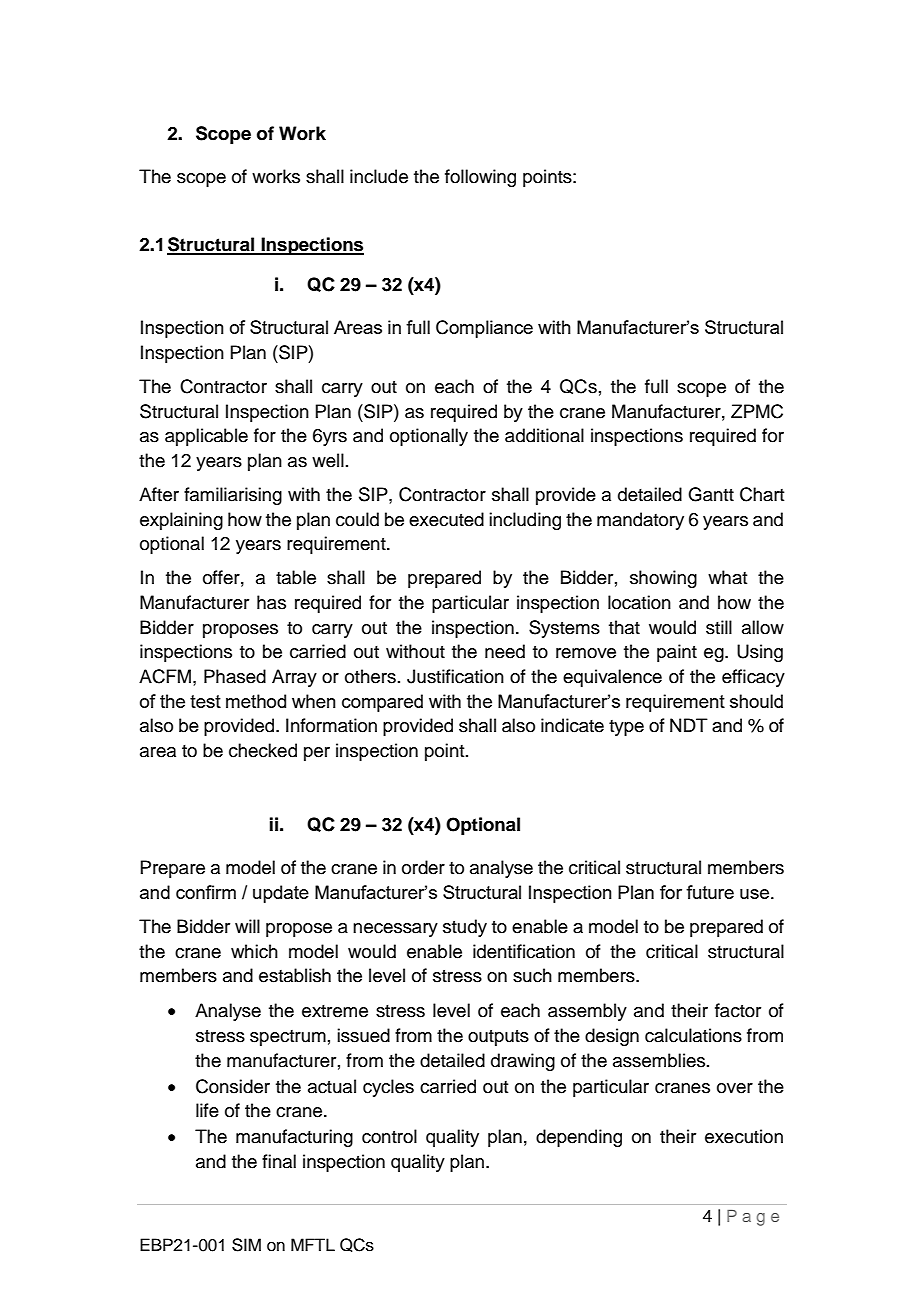 Image resolution: width=924 pixels, height=1308 pixels. Describe the element at coordinates (246, 1245) in the screenshot. I see `SIM` at that location.
